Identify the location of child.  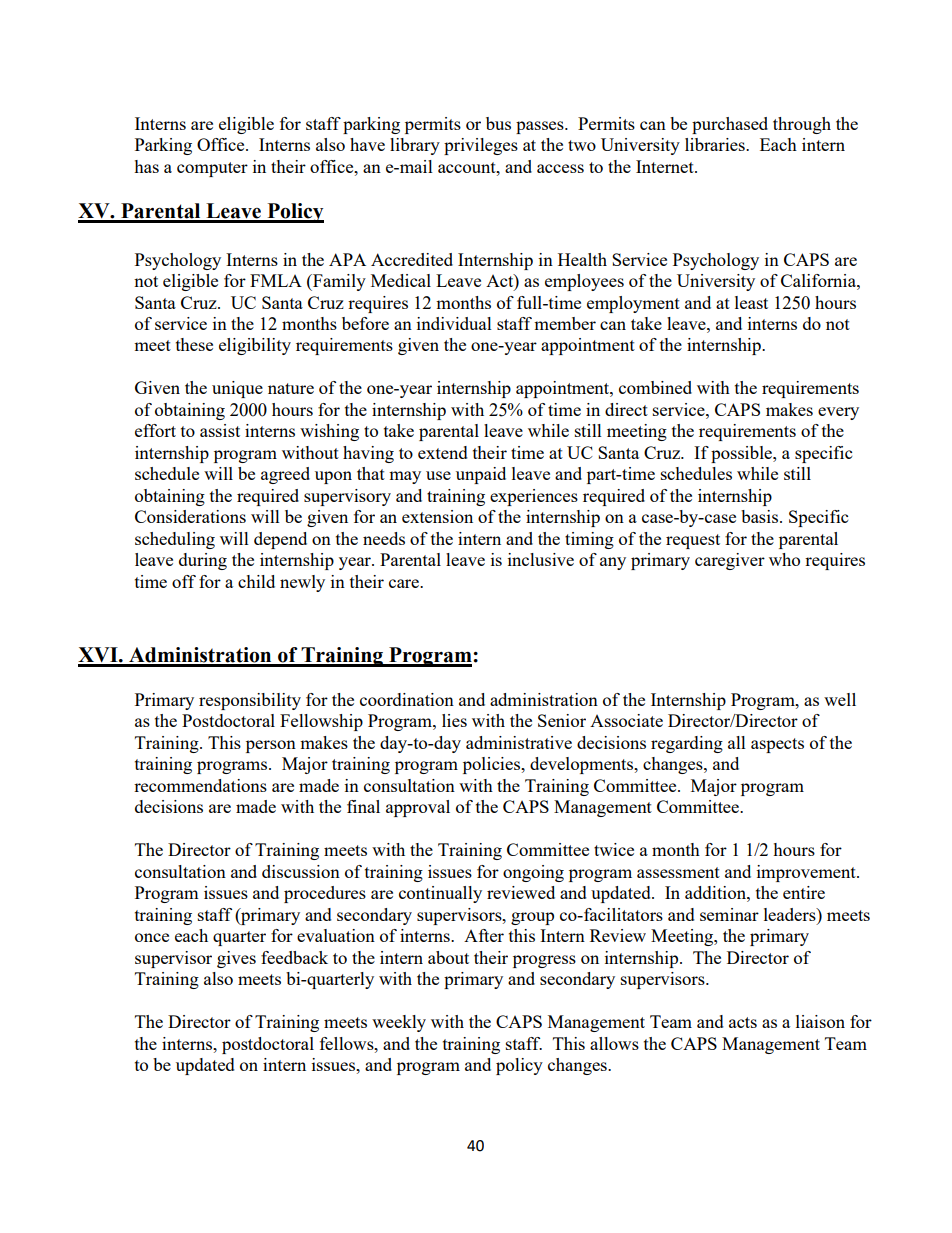
(256, 581).
